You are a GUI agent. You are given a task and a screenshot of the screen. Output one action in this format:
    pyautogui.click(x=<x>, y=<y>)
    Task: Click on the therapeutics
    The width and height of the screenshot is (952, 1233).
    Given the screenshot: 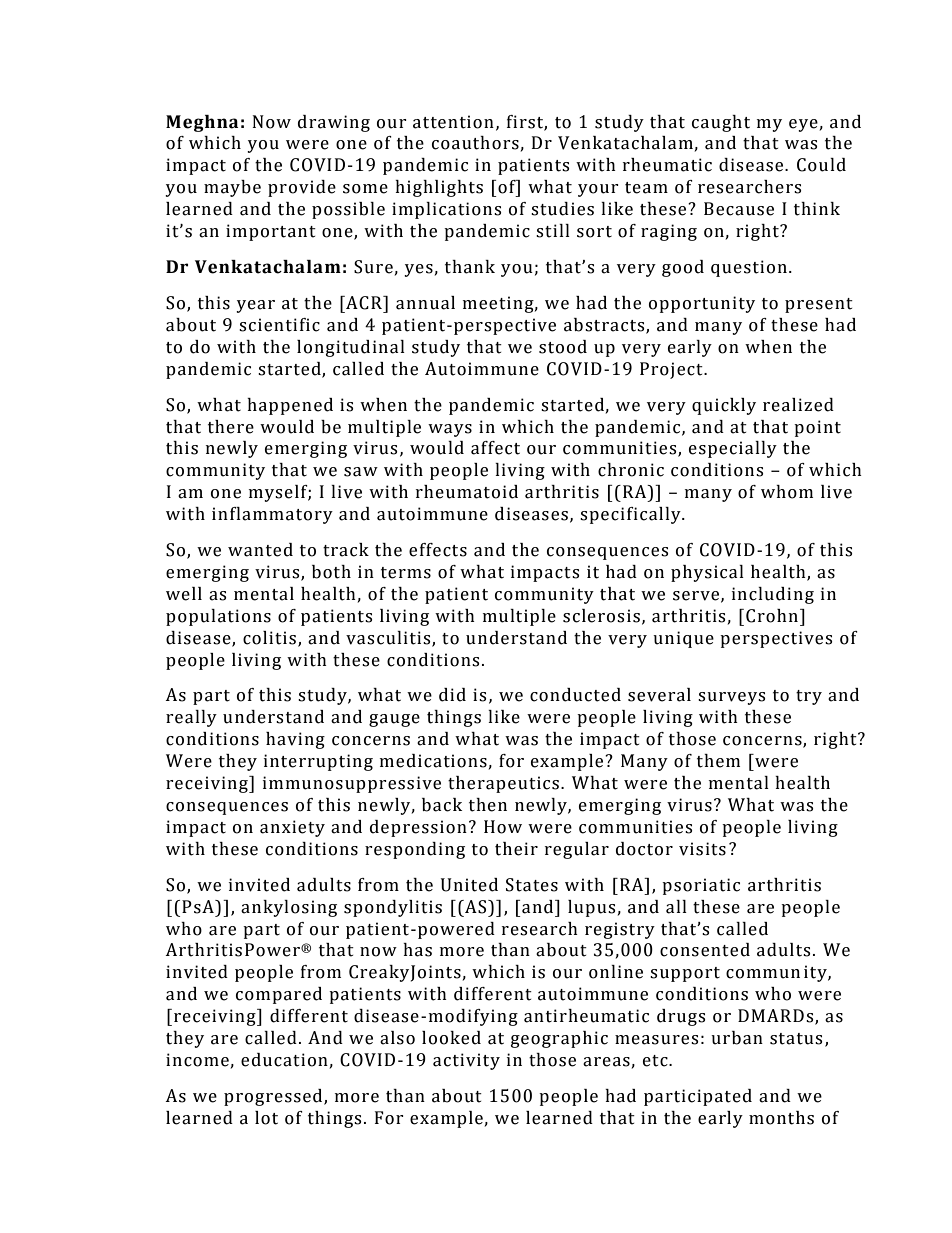 What is the action you would take?
    pyautogui.click(x=503, y=784)
